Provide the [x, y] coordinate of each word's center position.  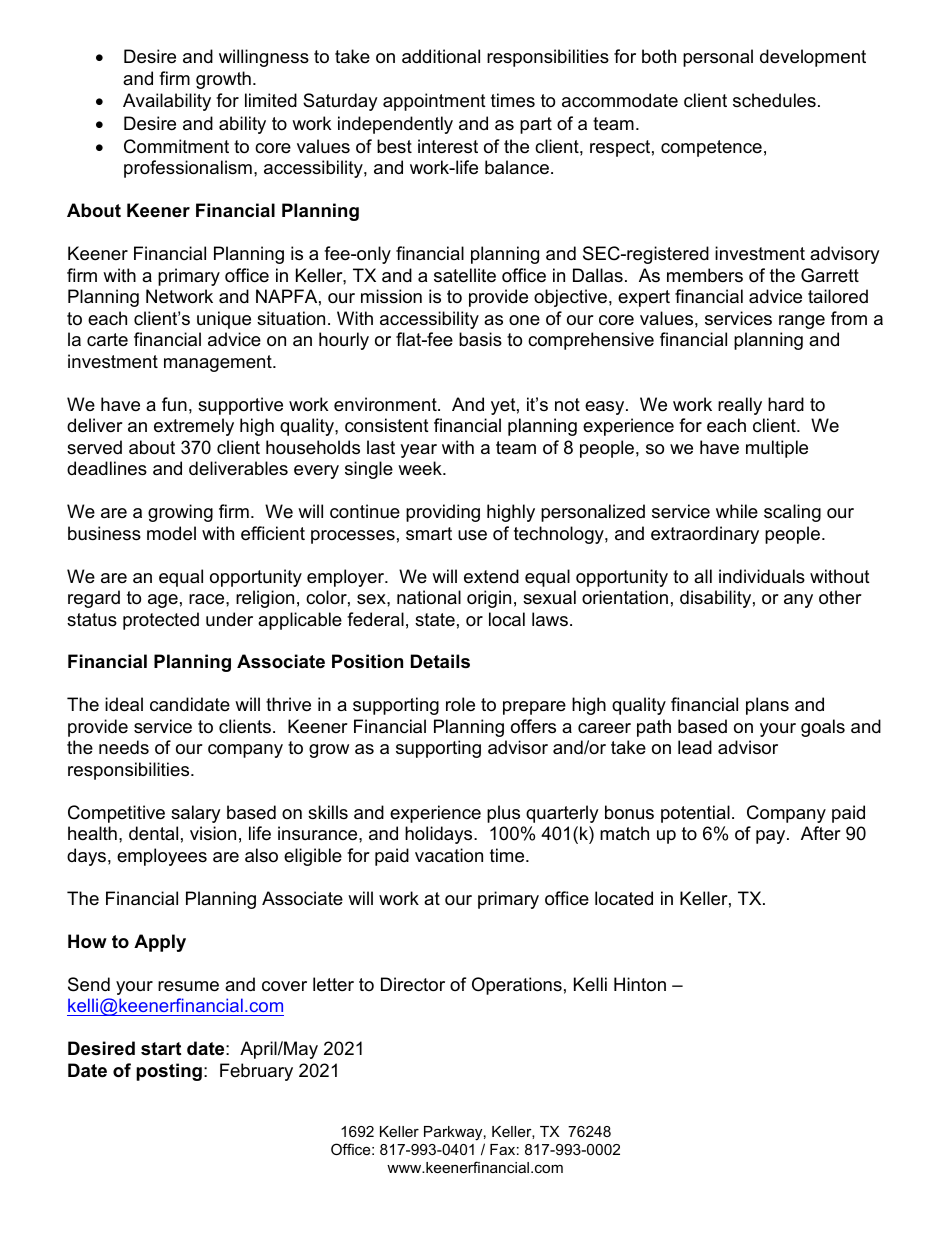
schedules [774, 100]
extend [491, 576]
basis [480, 339]
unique [224, 320]
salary [196, 814]
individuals [762, 576]
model [171, 533]
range [802, 322]
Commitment [176, 146]
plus [503, 814]
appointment [434, 102]
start [161, 1049]
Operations [517, 986]
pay [772, 837]
